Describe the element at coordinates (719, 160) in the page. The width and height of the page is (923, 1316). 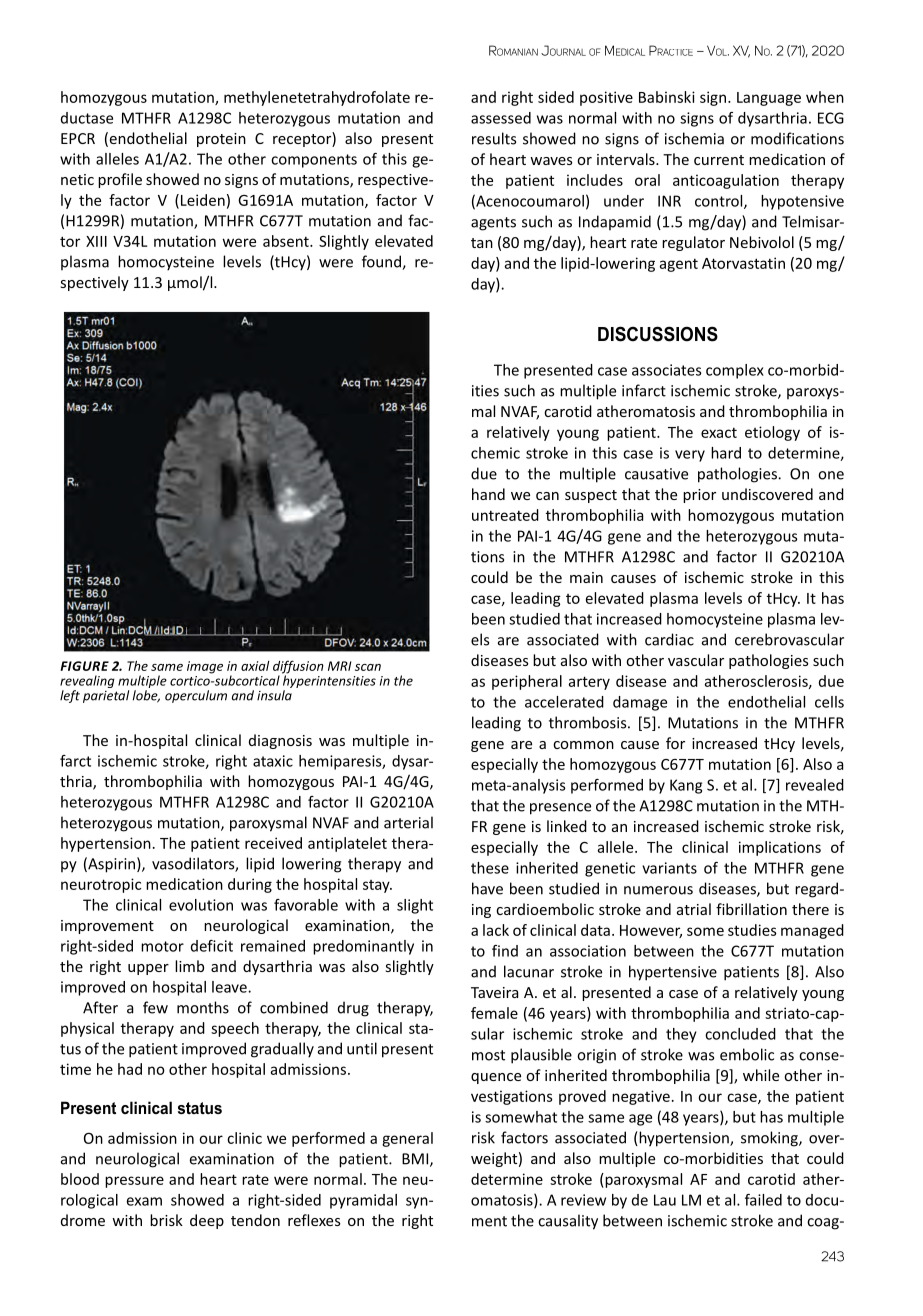
I see `current` at that location.
